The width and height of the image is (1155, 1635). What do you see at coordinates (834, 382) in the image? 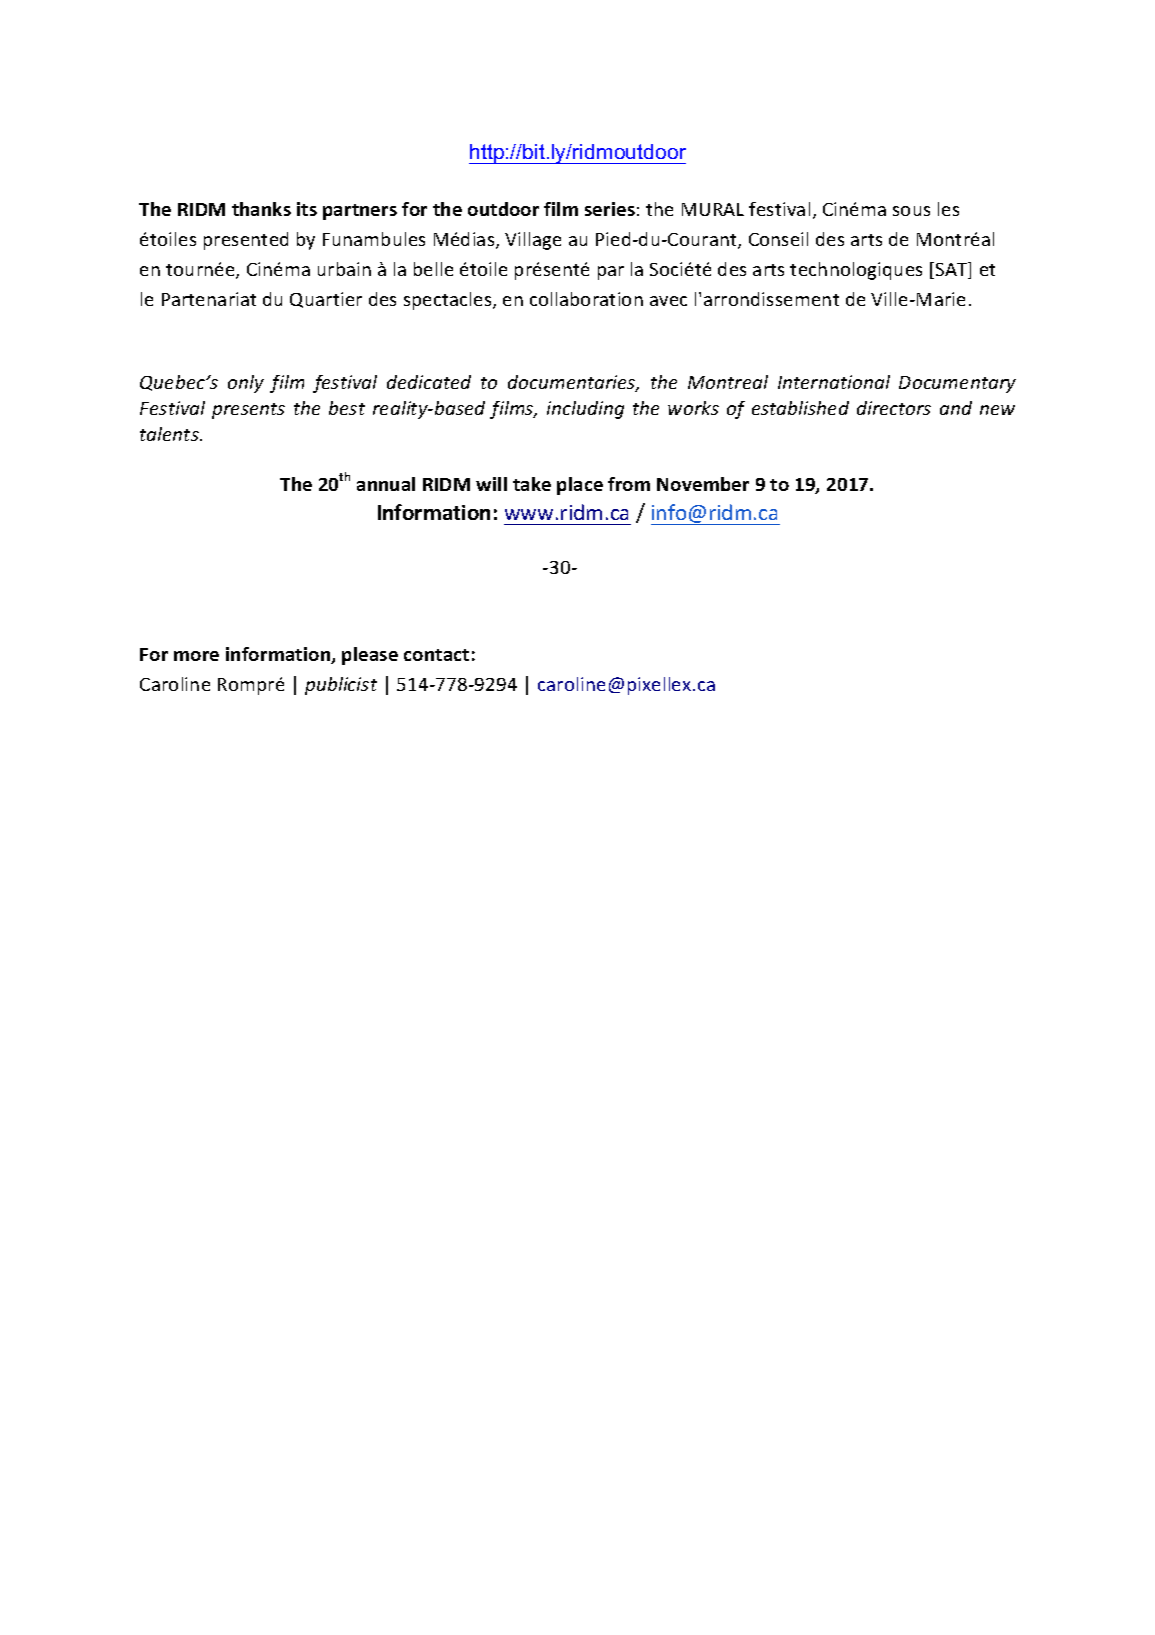
I see `International` at bounding box center [834, 382].
